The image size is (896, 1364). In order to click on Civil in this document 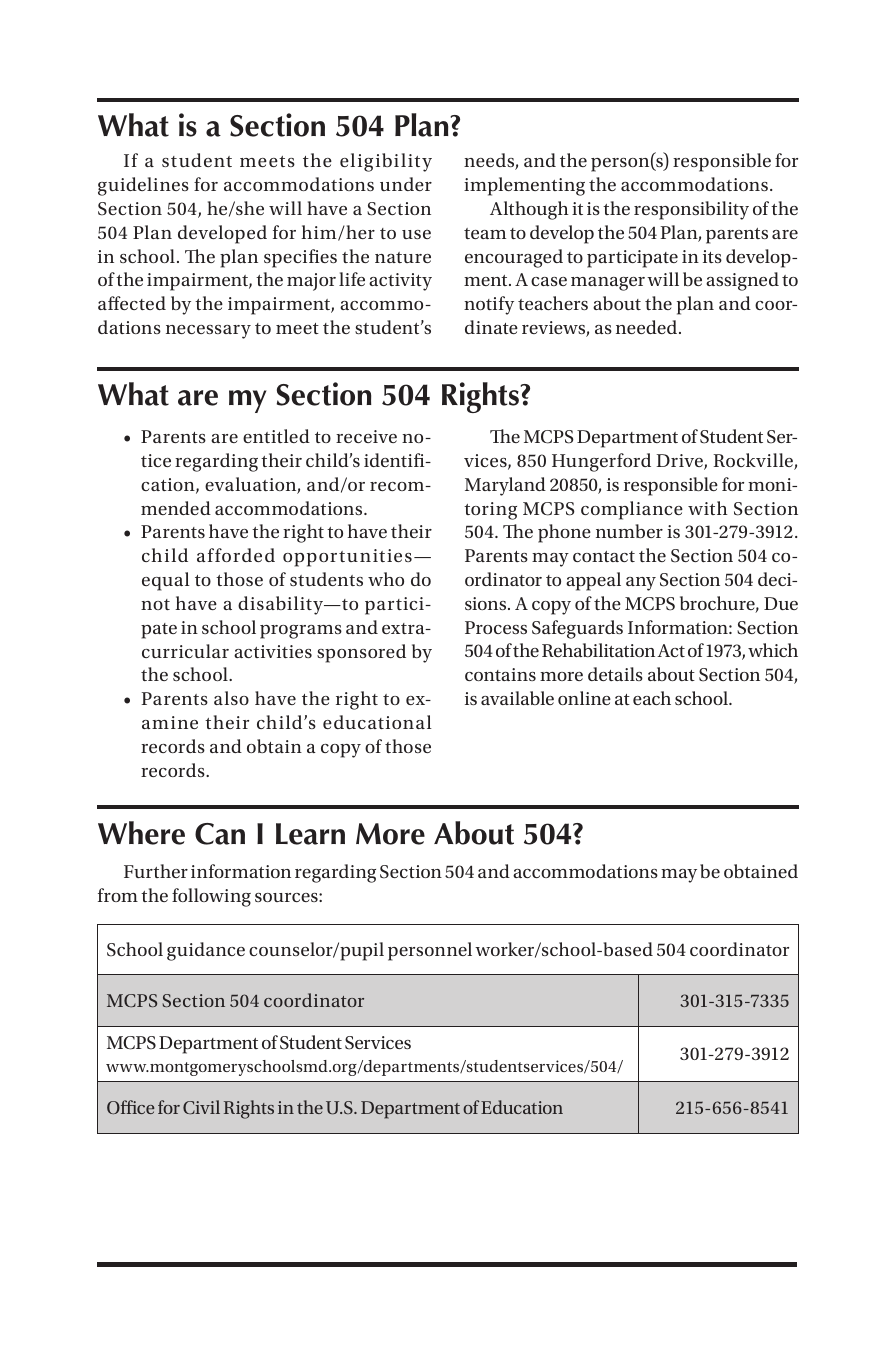, I will do `click(201, 1107)`.
